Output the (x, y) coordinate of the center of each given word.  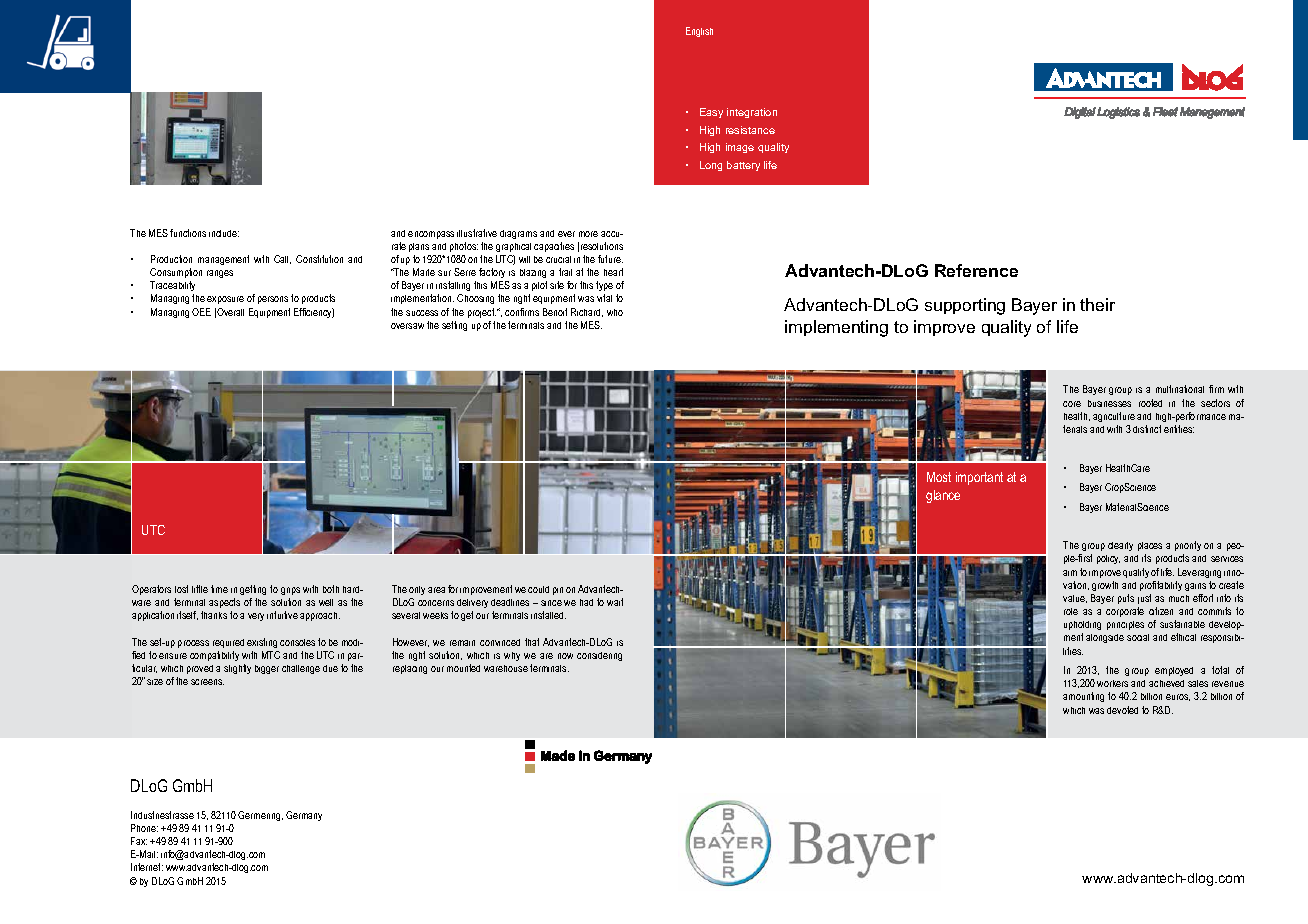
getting (253, 590)
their (1097, 304)
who (615, 312)
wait (615, 602)
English (699, 32)
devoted (1122, 710)
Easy (711, 113)
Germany (304, 816)
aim (1070, 573)
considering (599, 656)
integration (752, 113)
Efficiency (314, 313)
